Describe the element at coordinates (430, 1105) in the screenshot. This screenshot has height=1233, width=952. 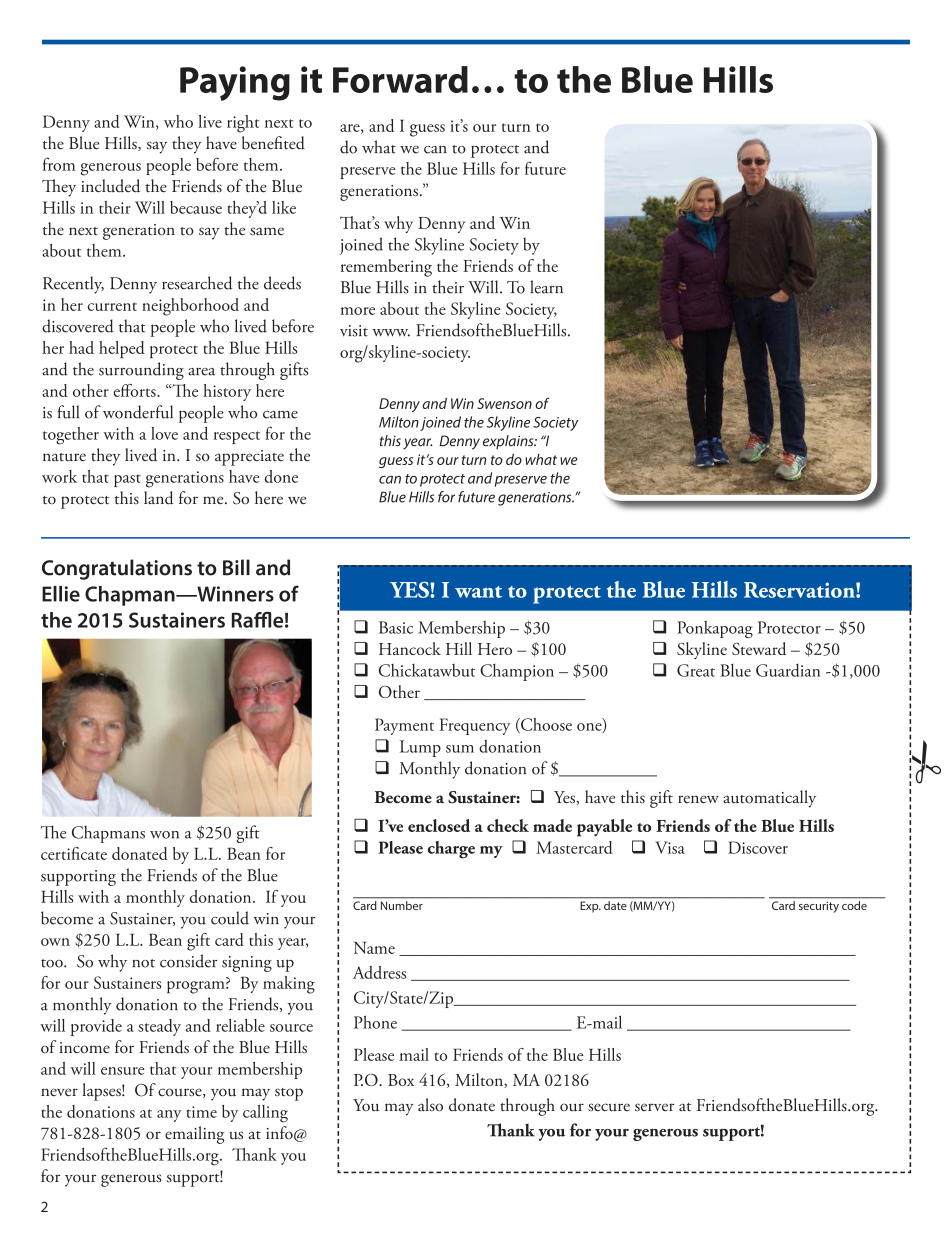
I see `also` at that location.
